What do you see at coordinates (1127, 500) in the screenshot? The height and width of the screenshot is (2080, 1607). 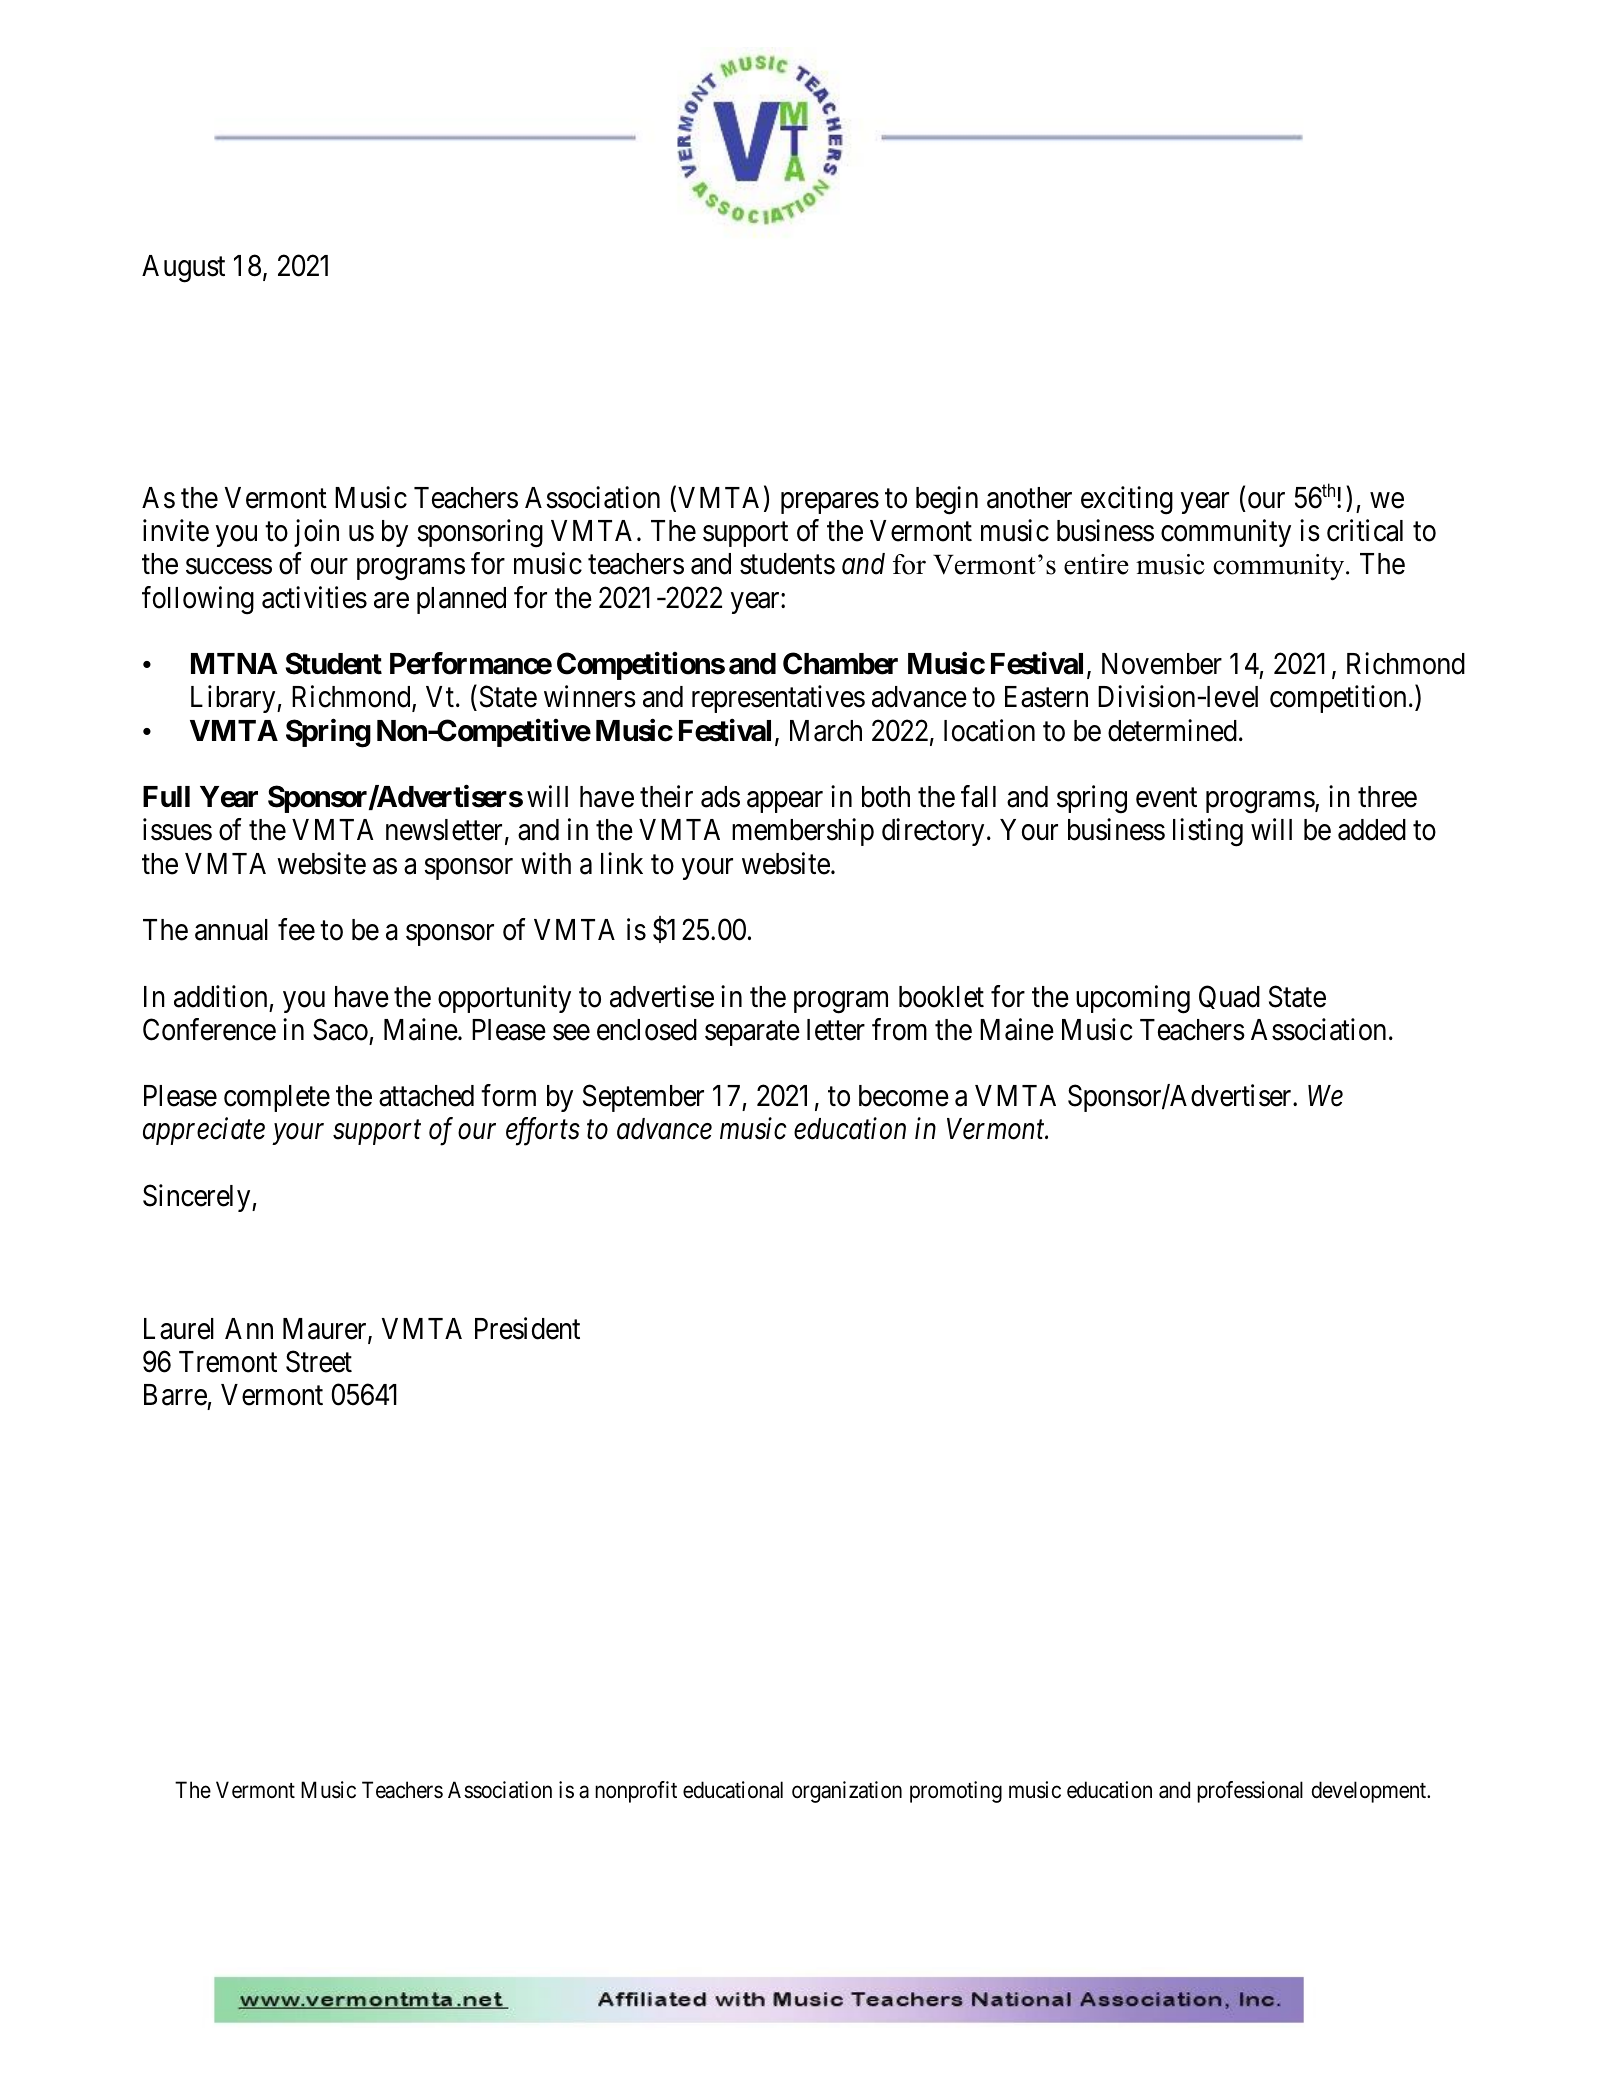 I see `exciting` at bounding box center [1127, 500].
